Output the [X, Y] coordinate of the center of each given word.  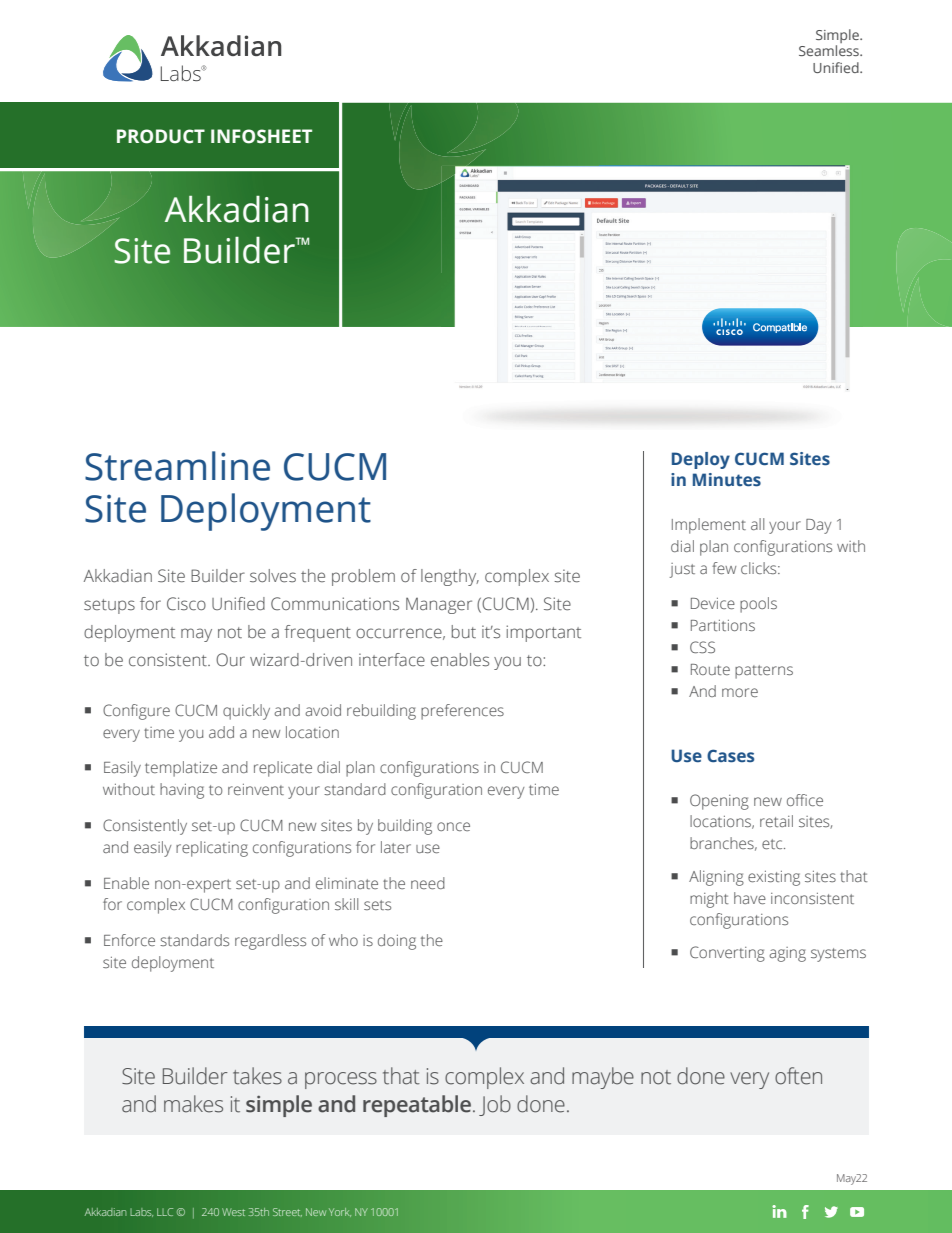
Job [495, 1105]
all [757, 524]
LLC [165, 1212]
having [182, 791]
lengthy [450, 577]
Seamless [830, 50]
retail [776, 821]
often [798, 1076]
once [453, 826]
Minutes [727, 480]
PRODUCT [161, 136]
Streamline [177, 466]
